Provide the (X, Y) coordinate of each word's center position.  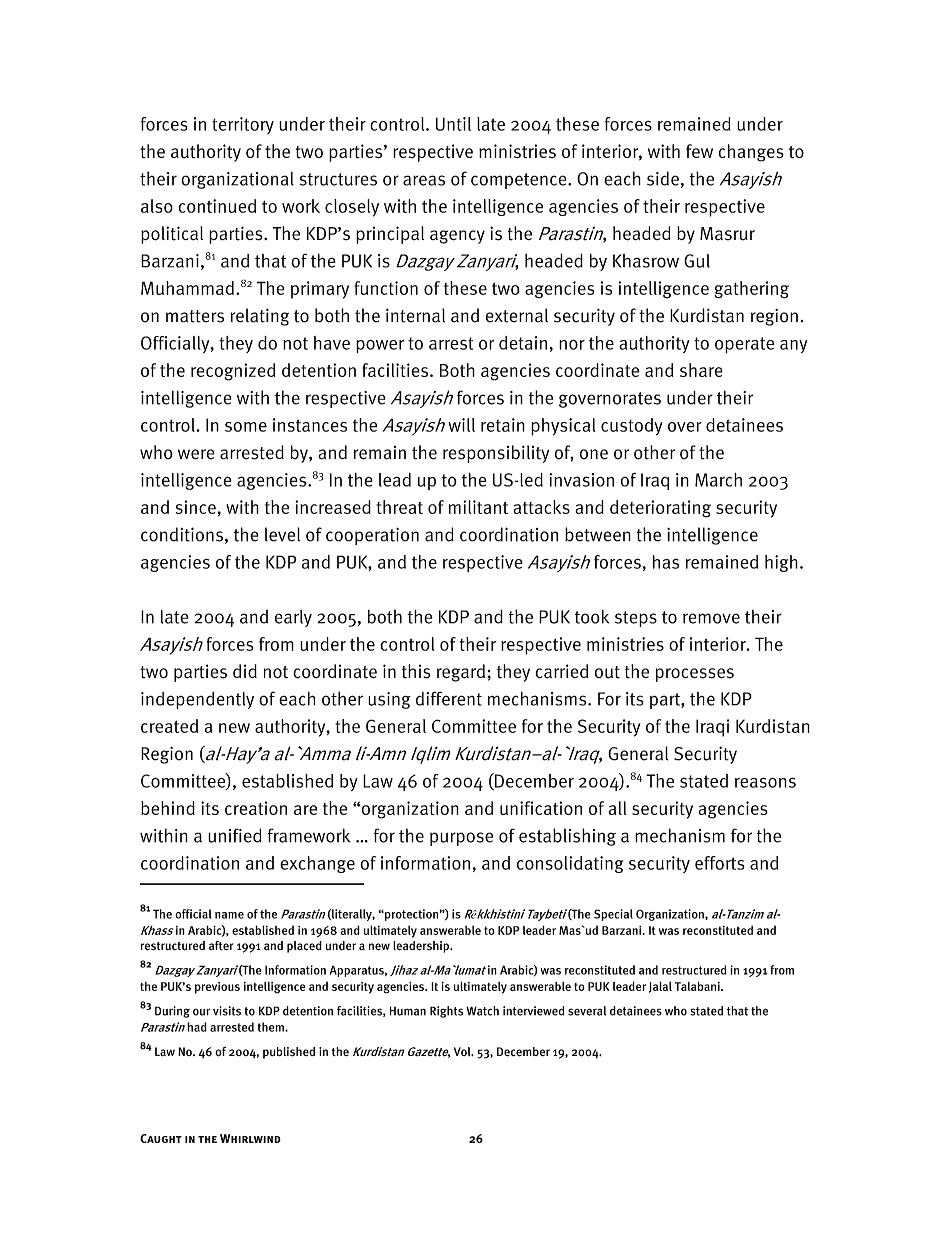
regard (461, 673)
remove (711, 618)
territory (243, 125)
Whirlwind (250, 1138)
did (245, 671)
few (699, 151)
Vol (463, 1051)
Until (453, 124)
